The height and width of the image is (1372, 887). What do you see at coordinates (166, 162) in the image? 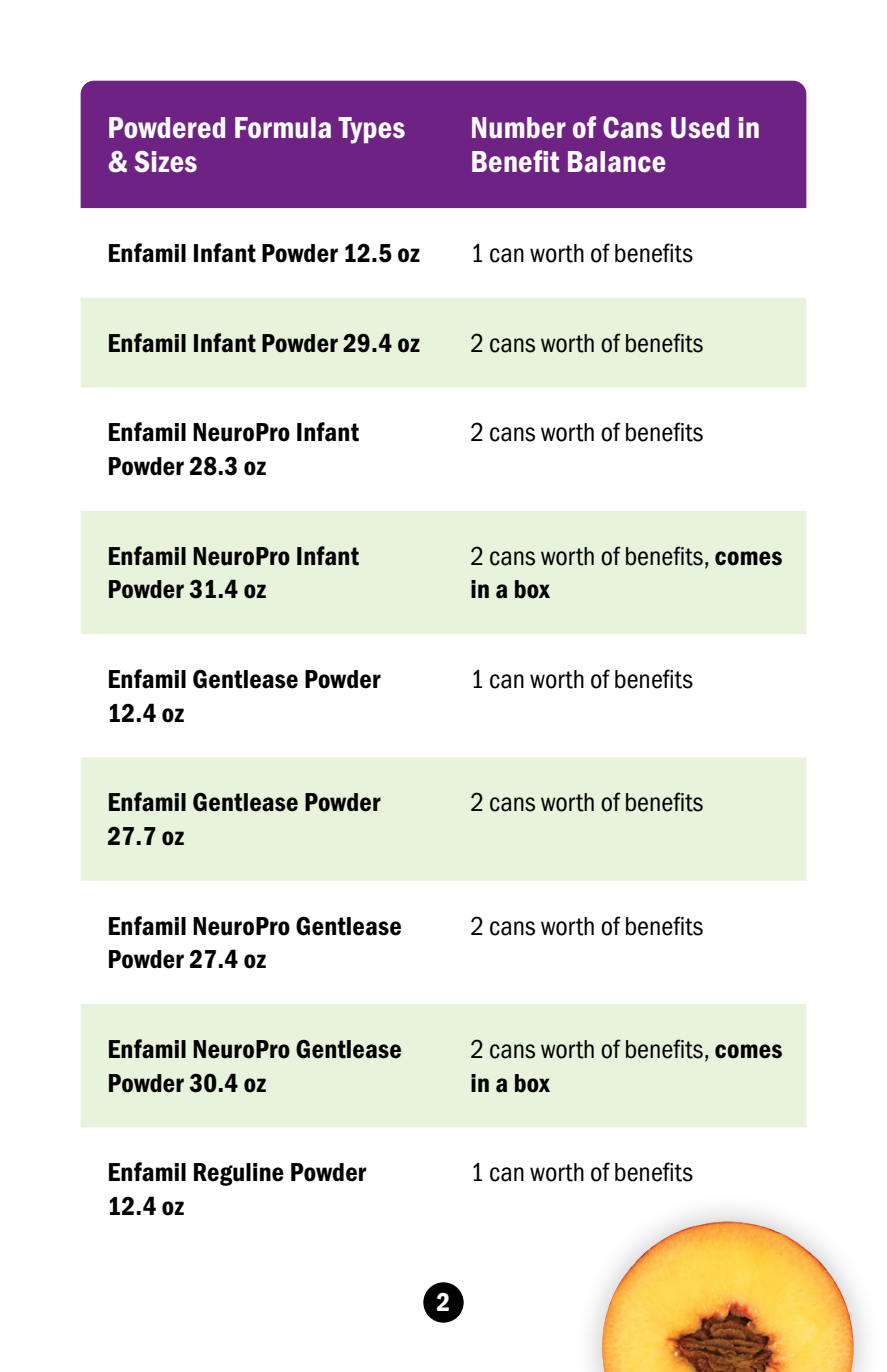
I see `Sizes` at bounding box center [166, 162].
